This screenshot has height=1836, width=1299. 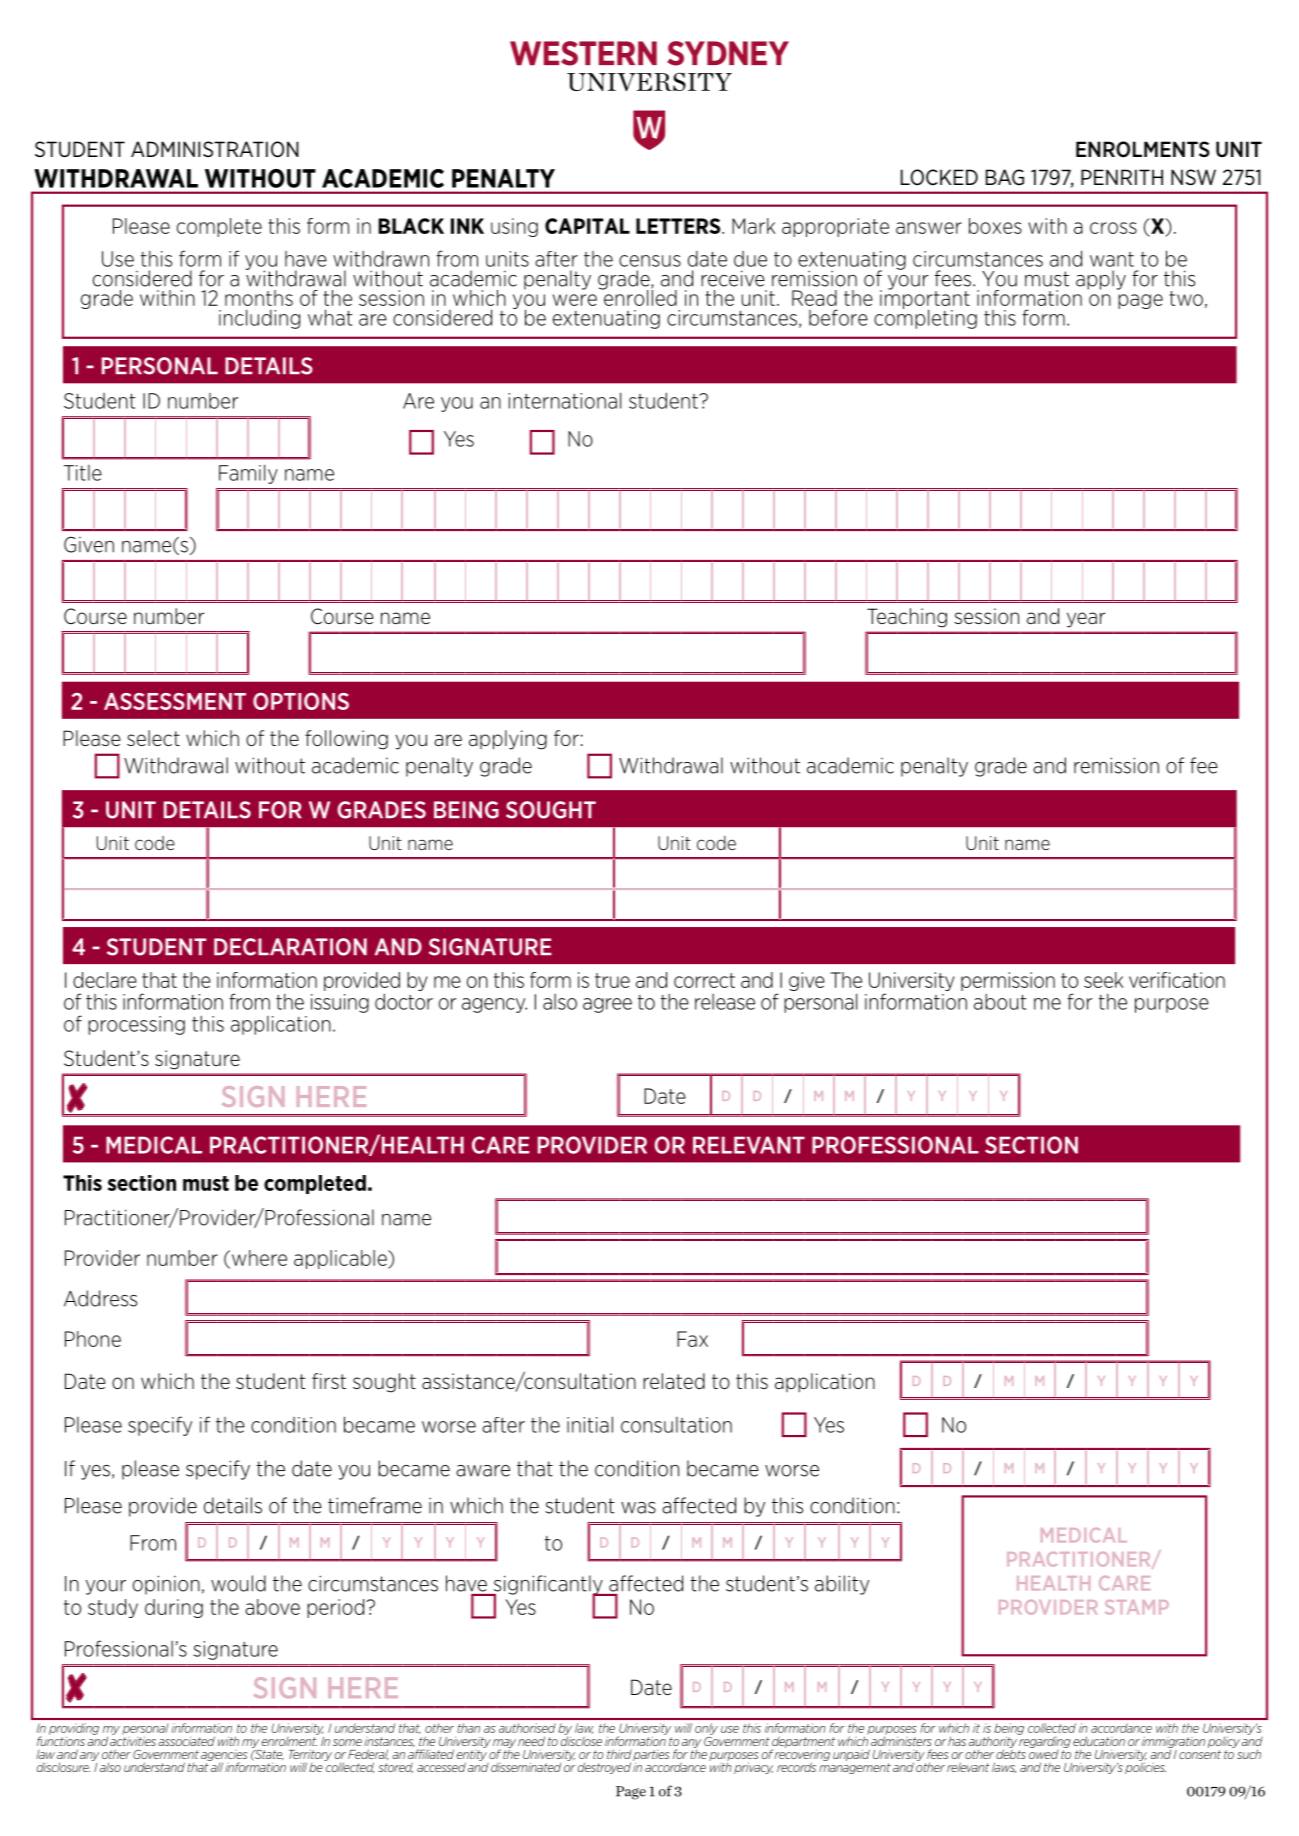 I want to click on education, so click(x=1099, y=1741).
